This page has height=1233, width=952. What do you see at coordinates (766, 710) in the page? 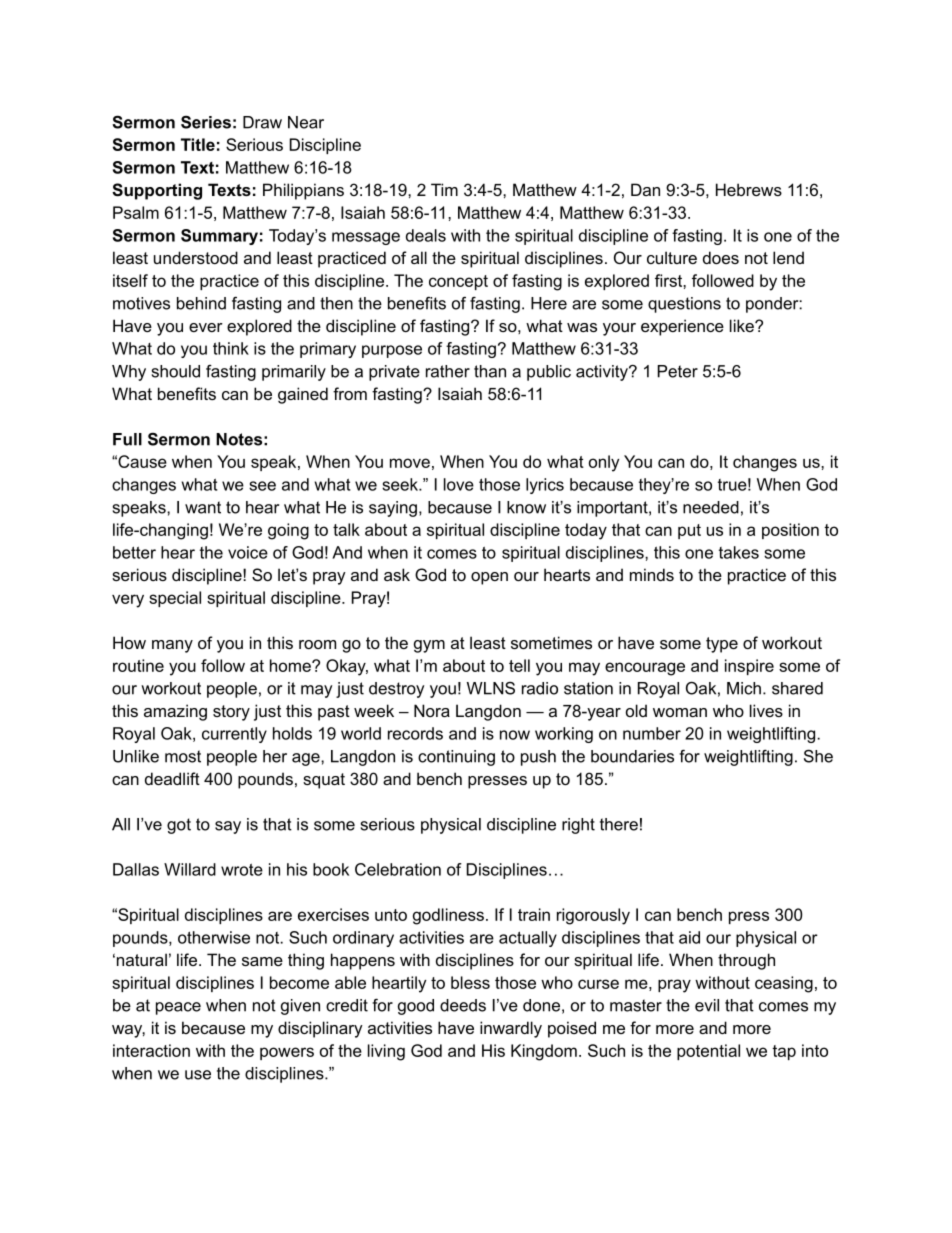
I see `lives` at bounding box center [766, 710].
